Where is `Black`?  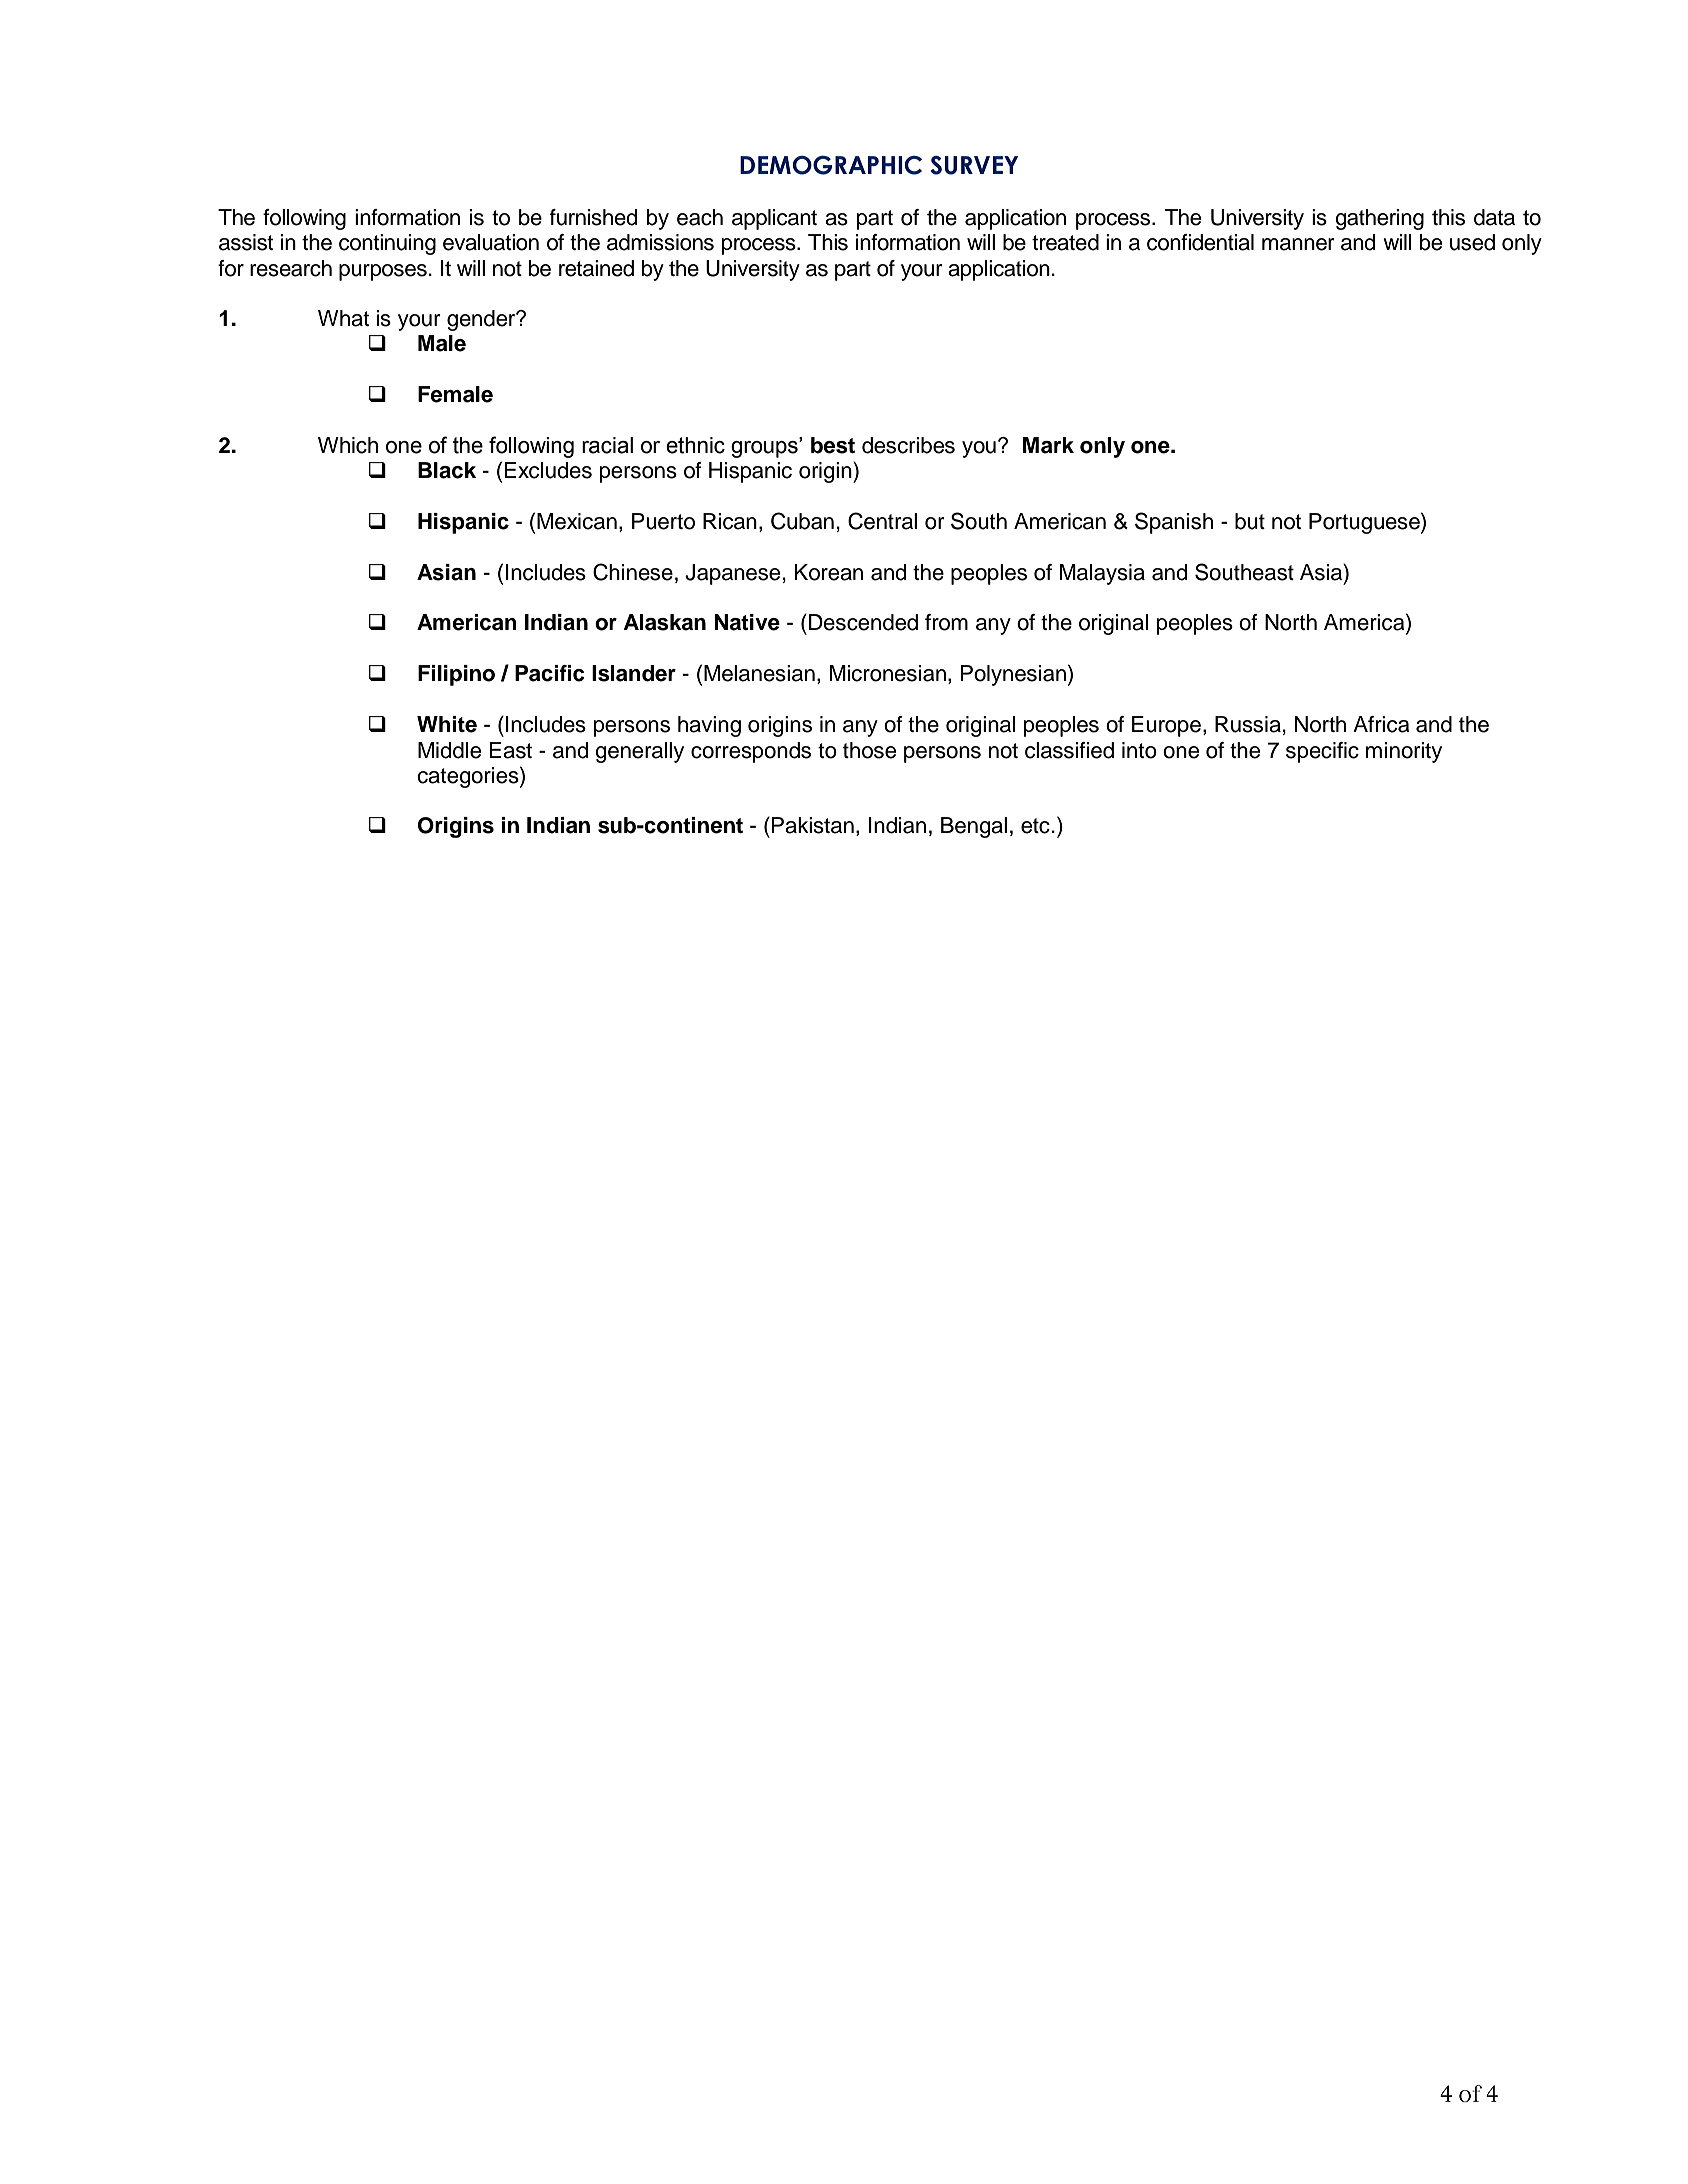 Black is located at coordinates (447, 470).
